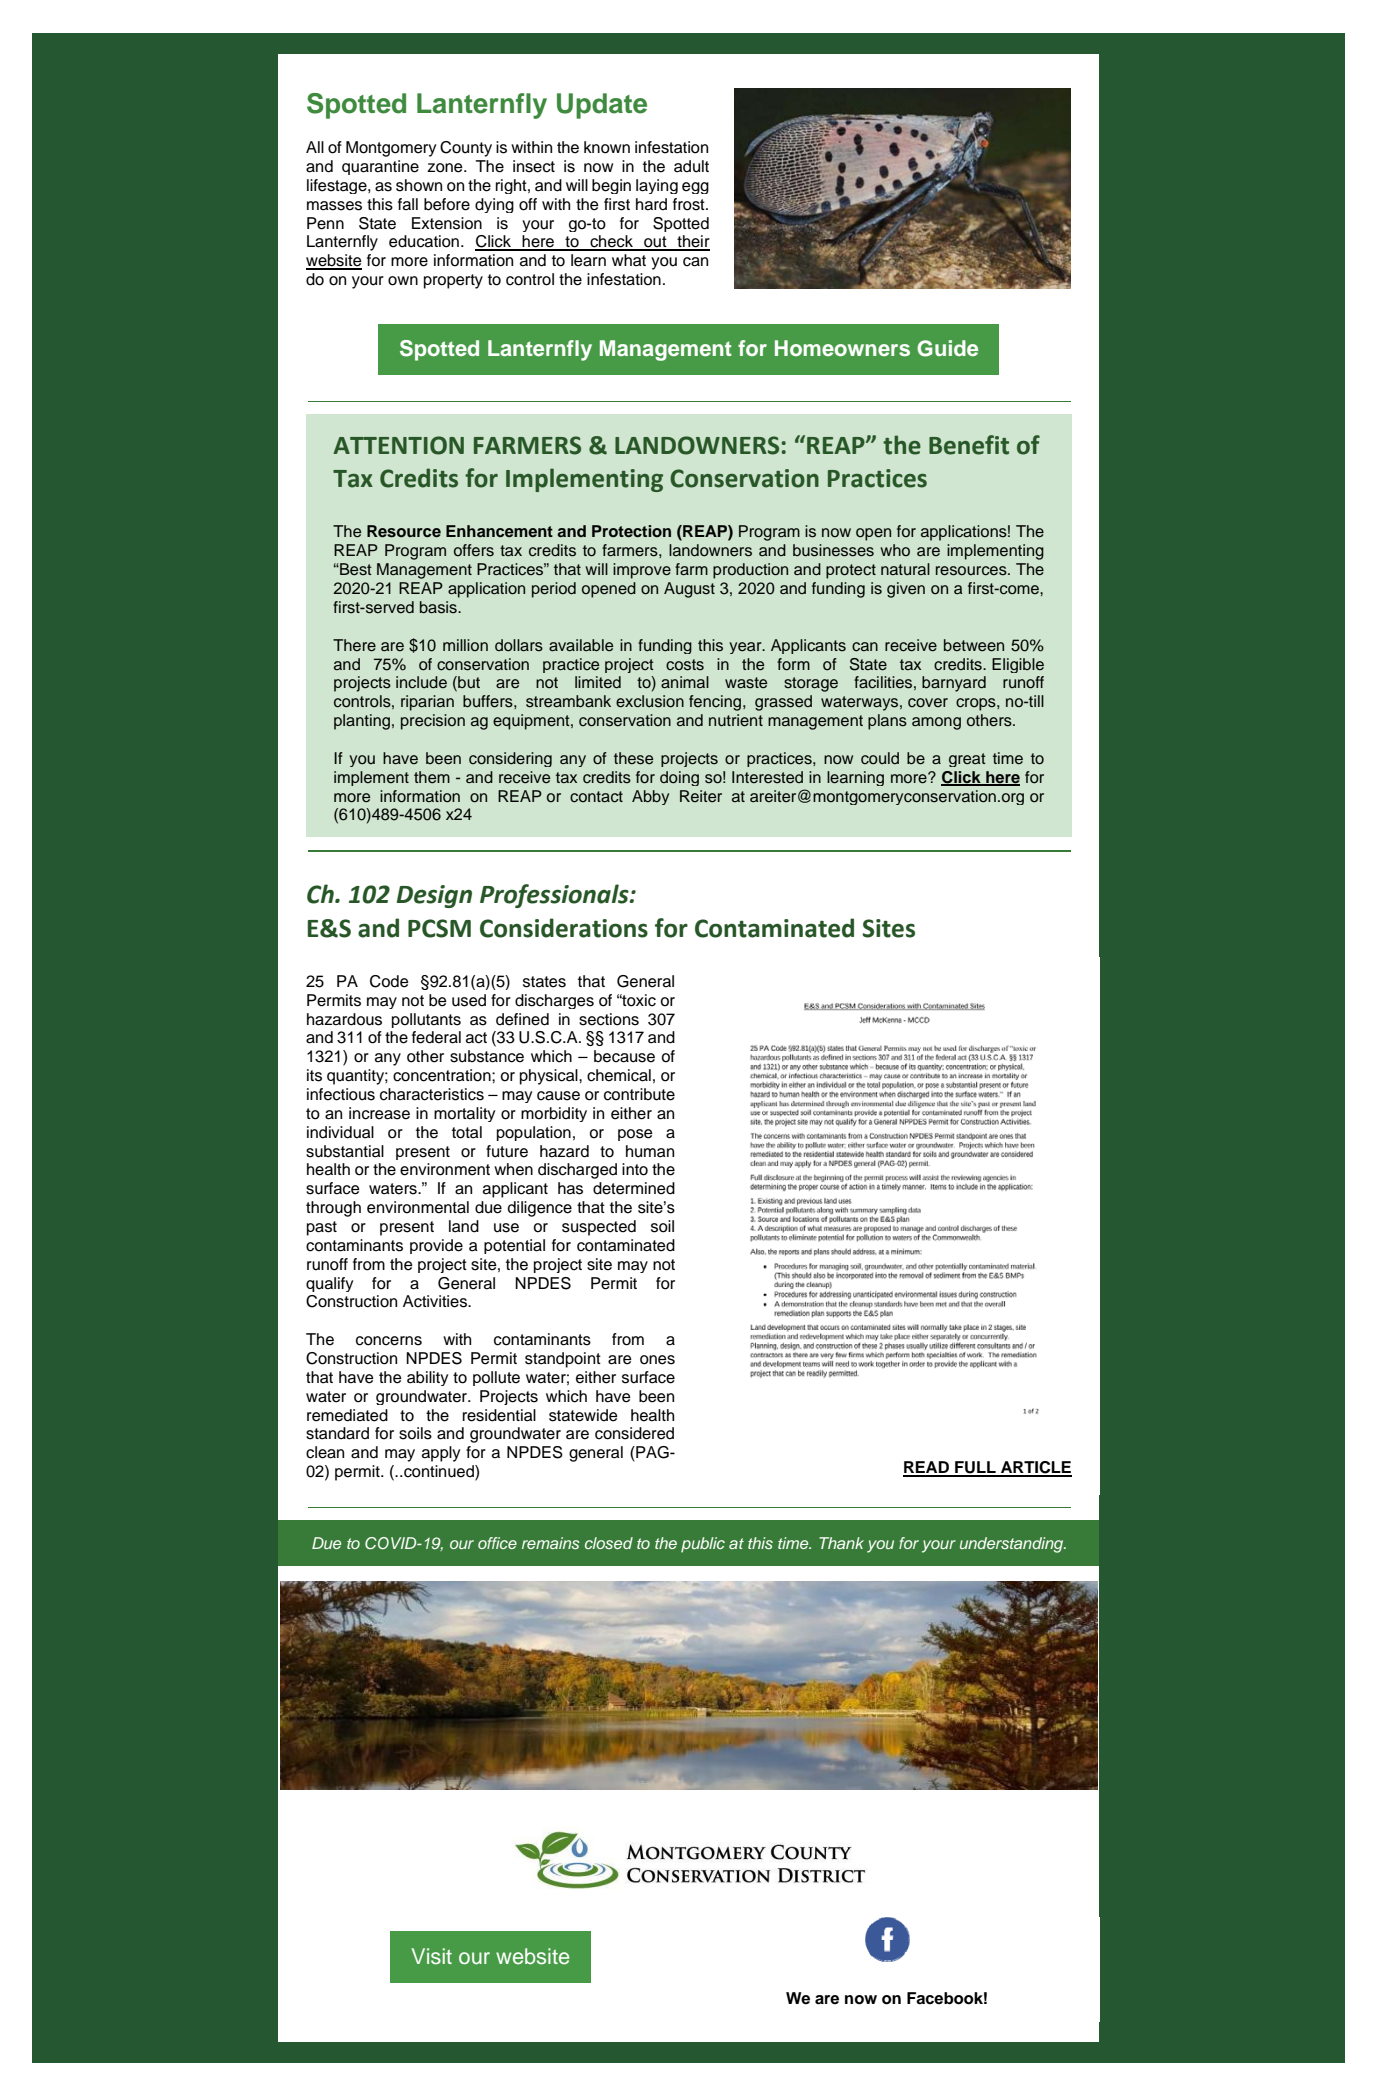 This image has height=2100, width=1378. What do you see at coordinates (419, 185) in the image?
I see `shown` at bounding box center [419, 185].
